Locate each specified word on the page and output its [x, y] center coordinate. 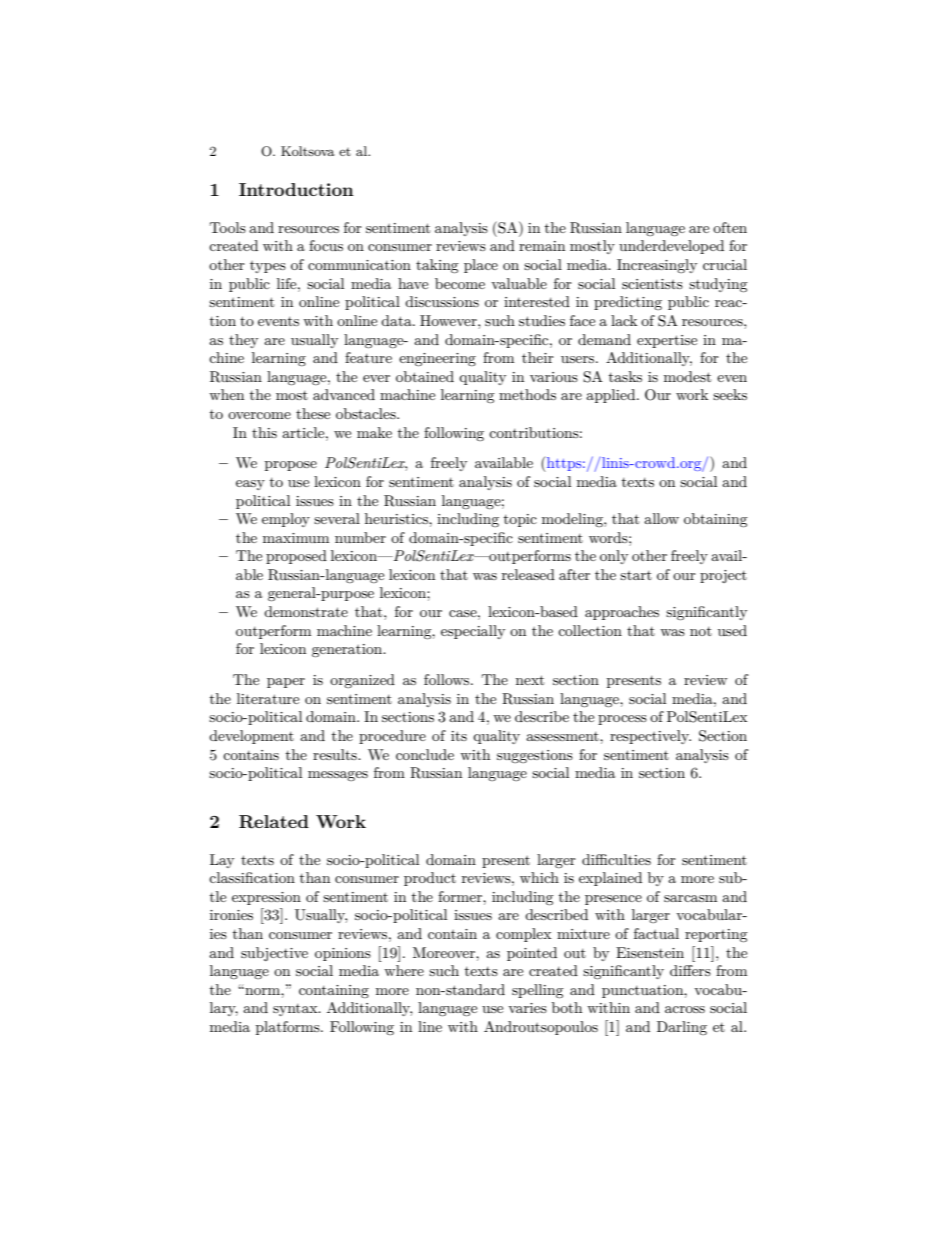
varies [527, 1008]
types [268, 267]
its [459, 736]
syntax [296, 1010]
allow [661, 518]
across [685, 1009]
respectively [650, 737]
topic [520, 520]
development [251, 737]
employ [286, 520]
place [481, 266]
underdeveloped [671, 247]
